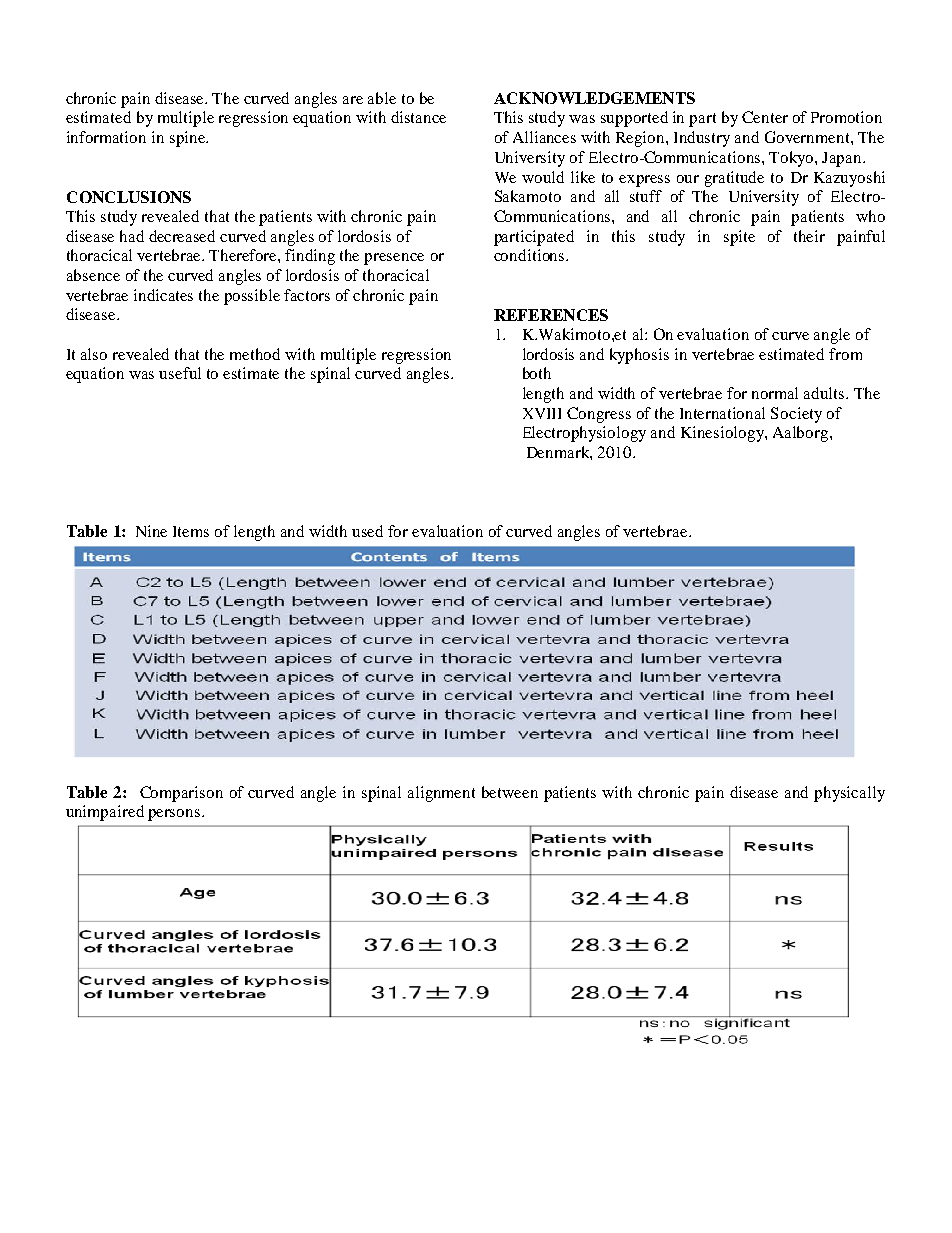 The image size is (952, 1233). What do you see at coordinates (188, 139) in the page?
I see `spine` at bounding box center [188, 139].
